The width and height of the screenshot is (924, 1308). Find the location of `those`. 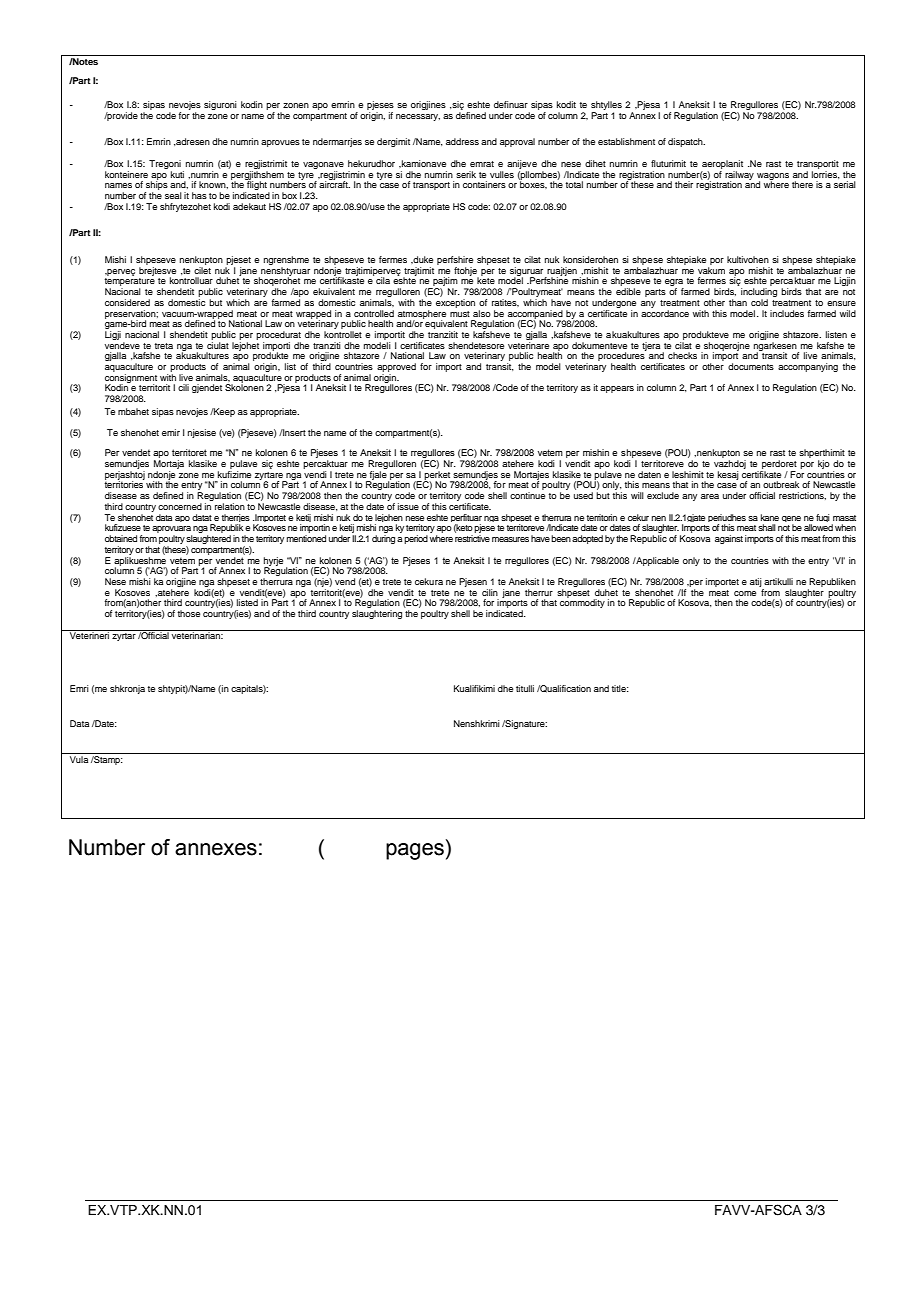

those is located at coordinates (189, 613).
